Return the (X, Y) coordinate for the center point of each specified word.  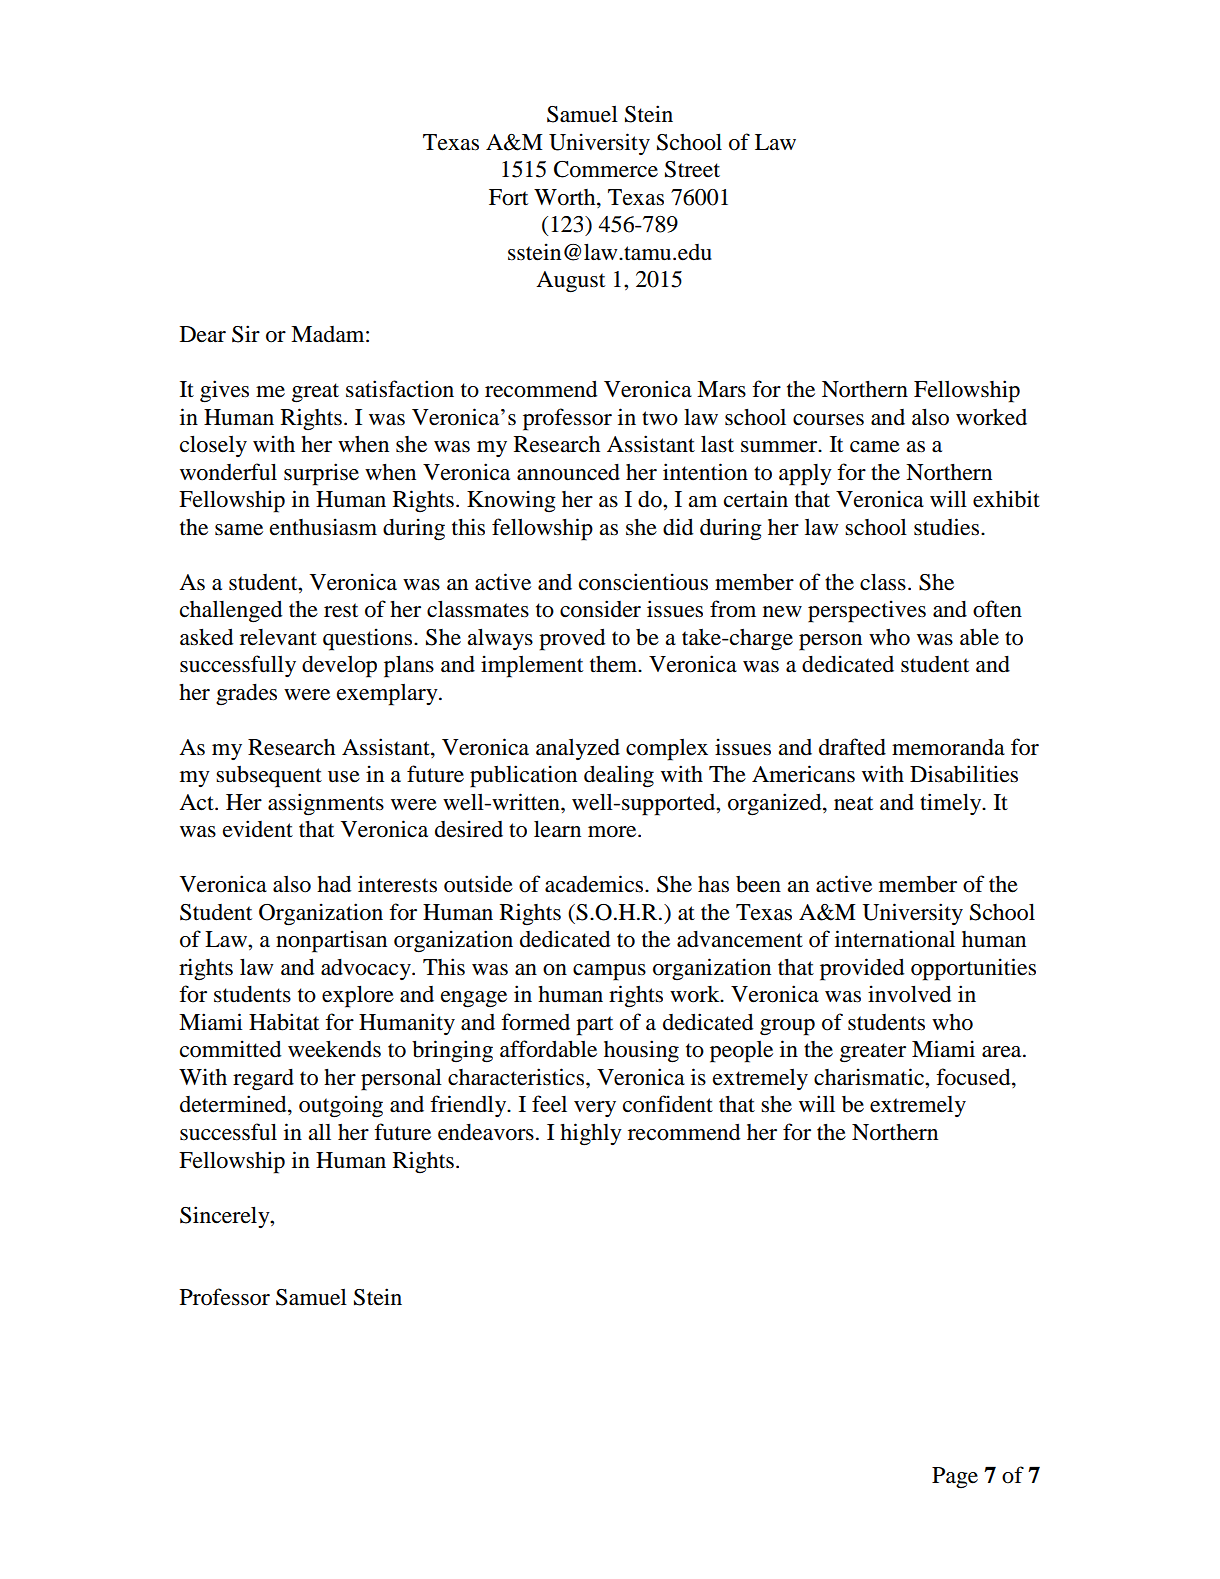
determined (234, 1105)
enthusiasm (323, 527)
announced (568, 472)
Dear (203, 334)
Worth (566, 197)
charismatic (870, 1077)
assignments (326, 804)
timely (952, 804)
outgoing (341, 1106)
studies (948, 527)
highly (591, 1134)
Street (692, 169)
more (613, 832)
